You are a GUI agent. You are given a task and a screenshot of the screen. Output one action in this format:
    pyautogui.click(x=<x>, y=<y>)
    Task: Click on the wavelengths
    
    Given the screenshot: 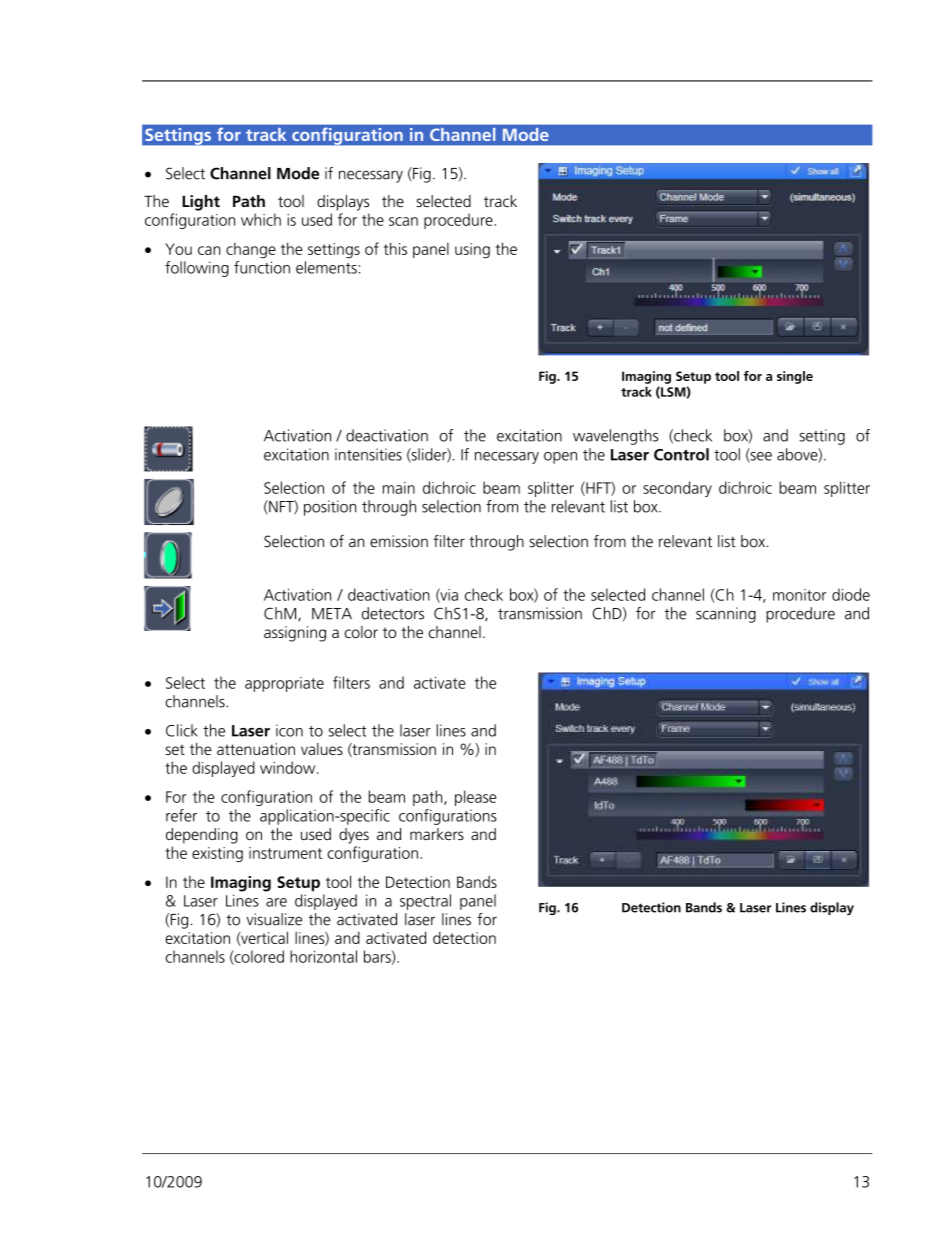 What is the action you would take?
    pyautogui.click(x=615, y=437)
